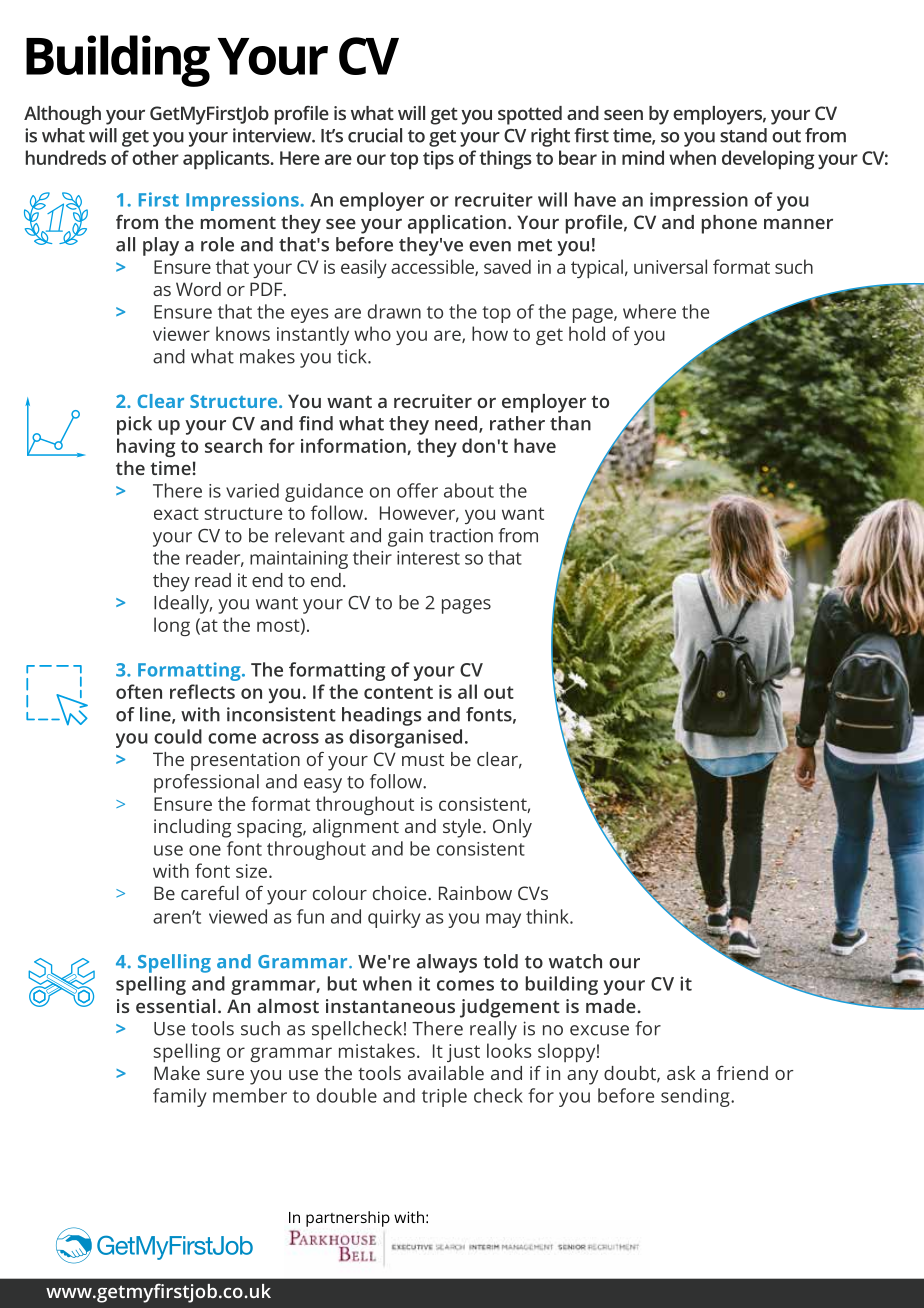 The image size is (924, 1308). Describe the element at coordinates (348, 1219) in the screenshot. I see `partnership` at that location.
